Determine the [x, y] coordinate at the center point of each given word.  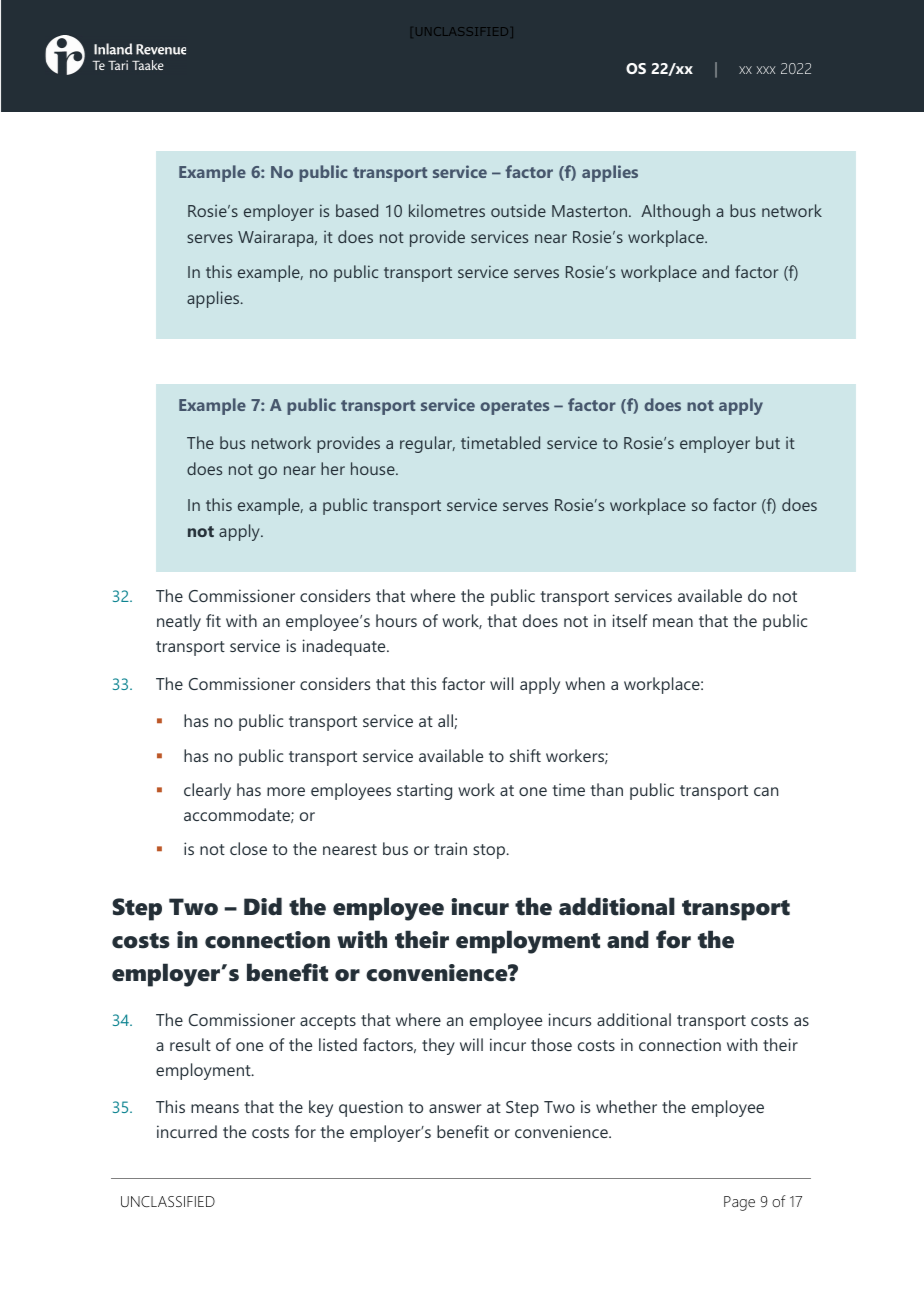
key [321, 1108]
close [248, 848]
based [357, 210]
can [766, 791]
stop [490, 851]
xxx [766, 70]
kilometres [447, 210]
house [374, 468]
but [768, 442]
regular [427, 444]
